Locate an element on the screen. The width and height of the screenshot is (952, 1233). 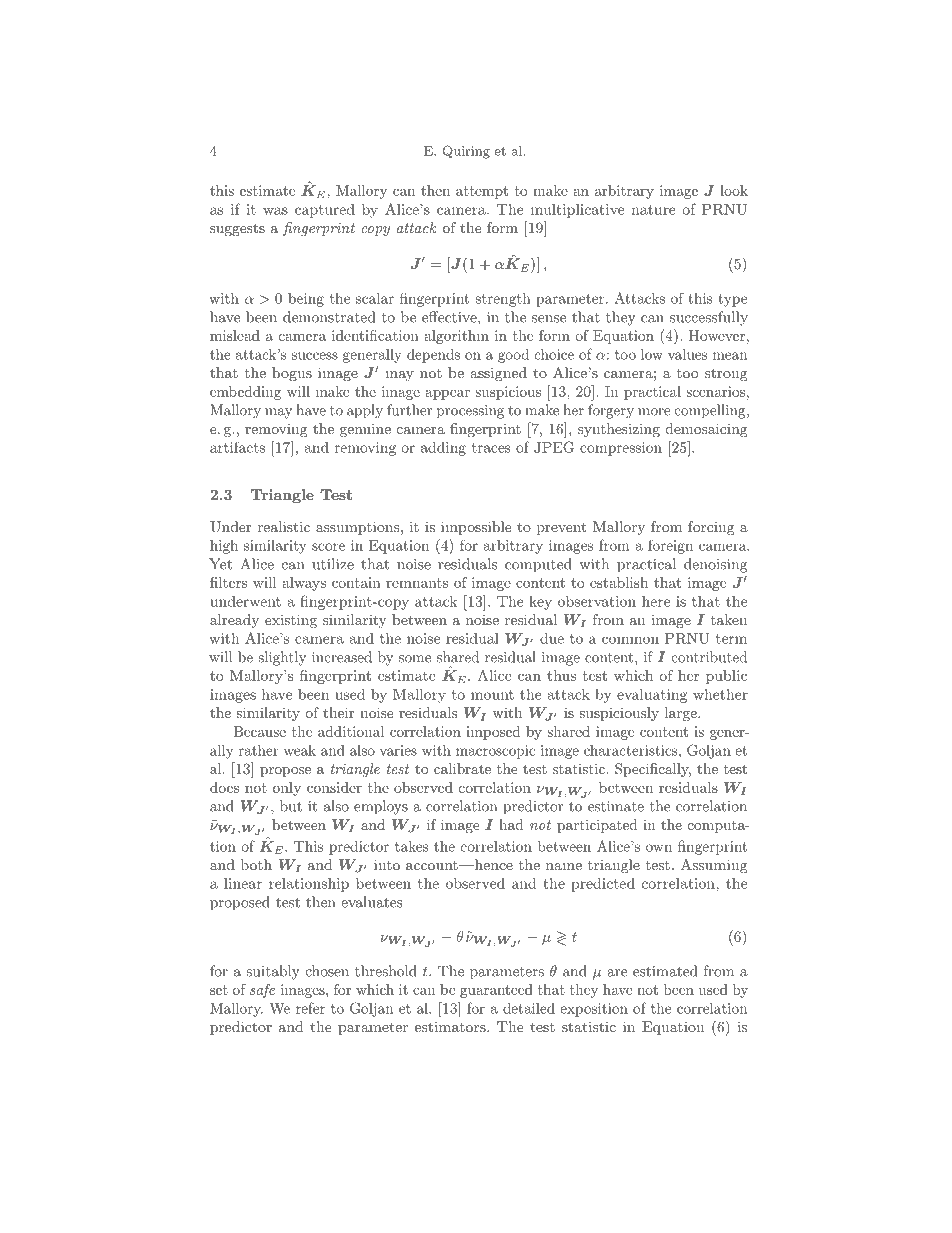
safe is located at coordinates (262, 991).
